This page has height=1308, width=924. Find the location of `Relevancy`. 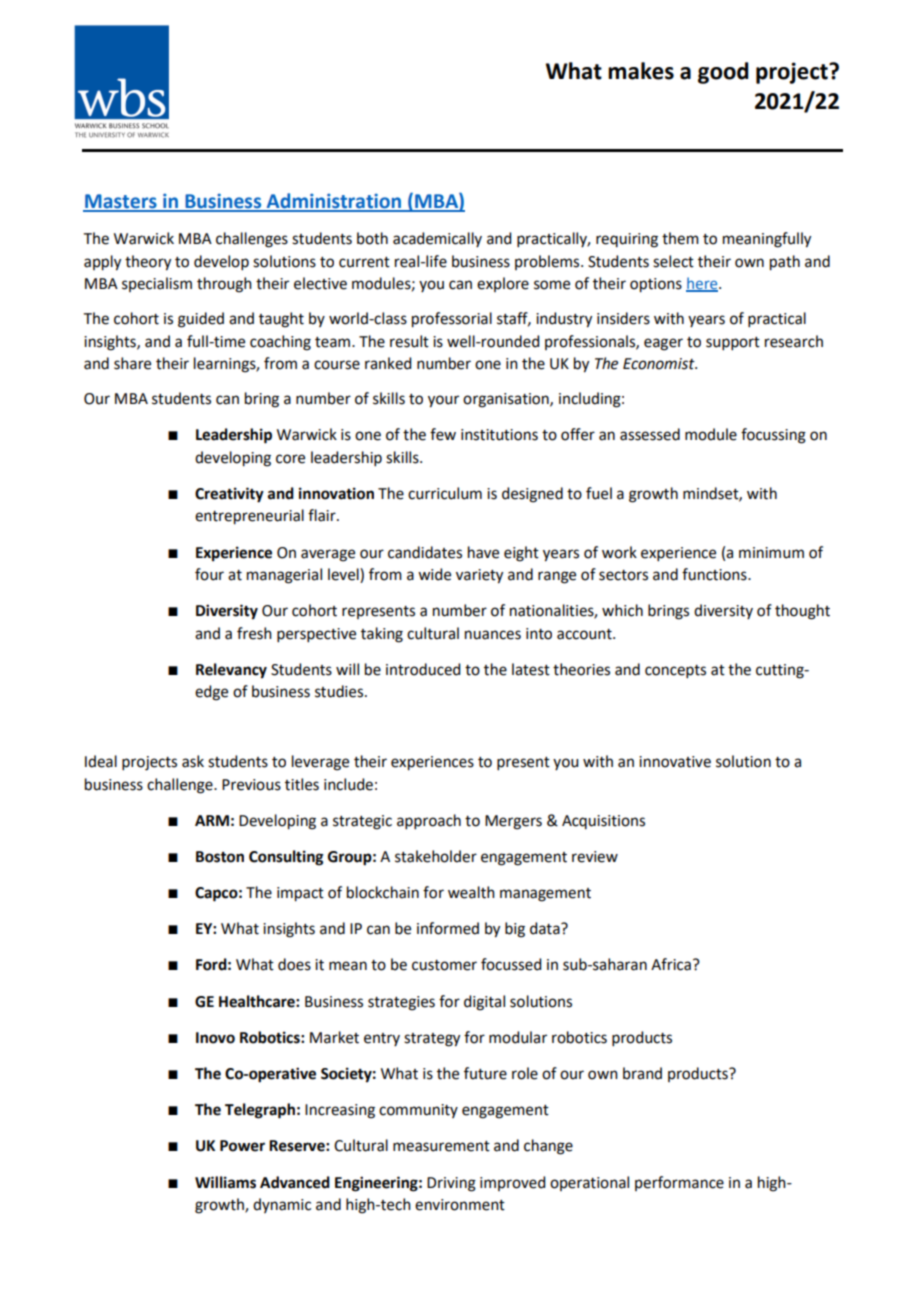

Relevancy is located at coordinates (231, 671).
